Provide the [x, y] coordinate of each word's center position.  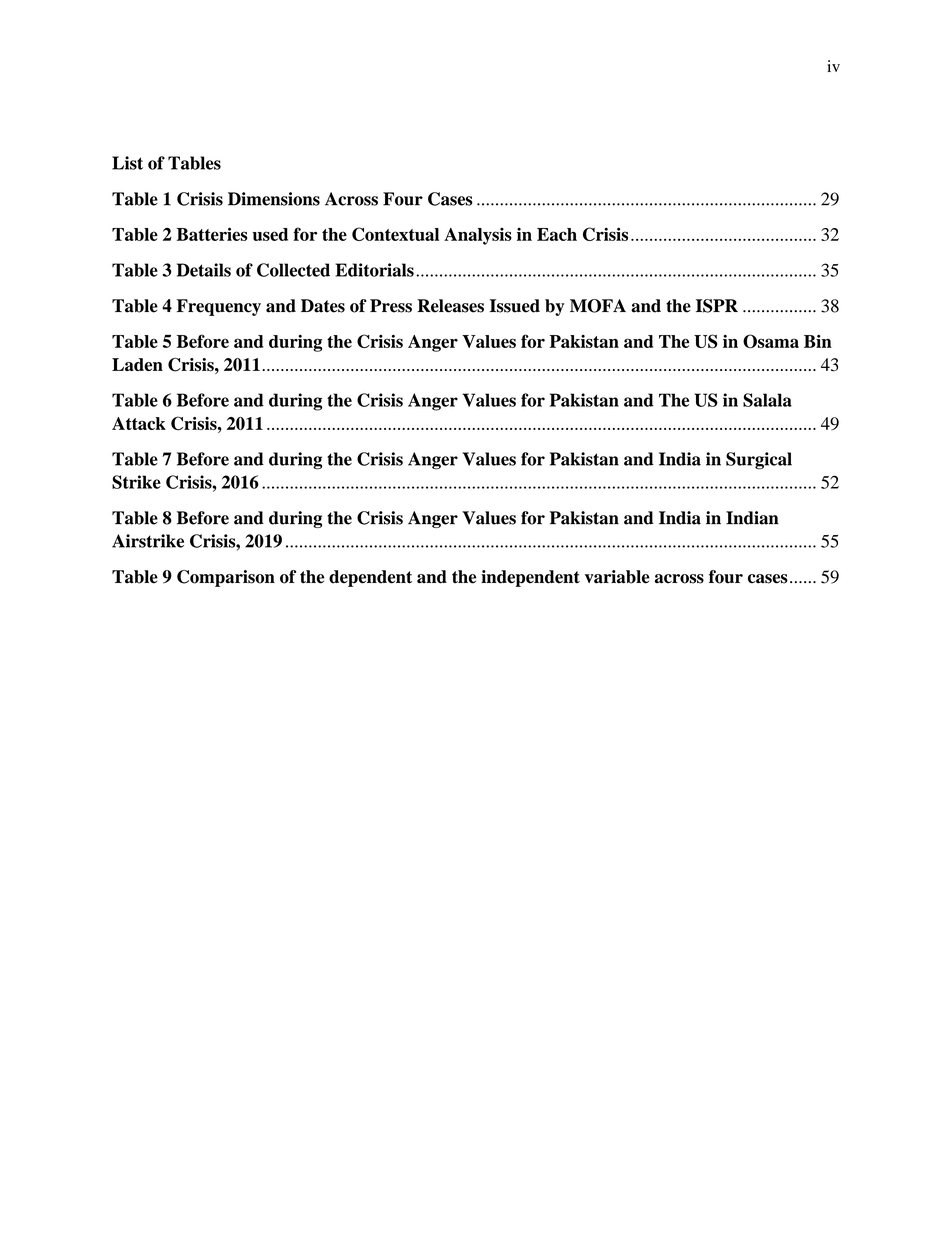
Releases [450, 306]
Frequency [219, 307]
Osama [771, 341]
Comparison [226, 578]
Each [557, 234]
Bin [818, 341]
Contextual [395, 234]
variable [617, 577]
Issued [515, 306]
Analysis [478, 236]
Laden [137, 364]
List [127, 163]
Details [204, 270]
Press [391, 306]
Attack [139, 423]
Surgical [759, 461]
